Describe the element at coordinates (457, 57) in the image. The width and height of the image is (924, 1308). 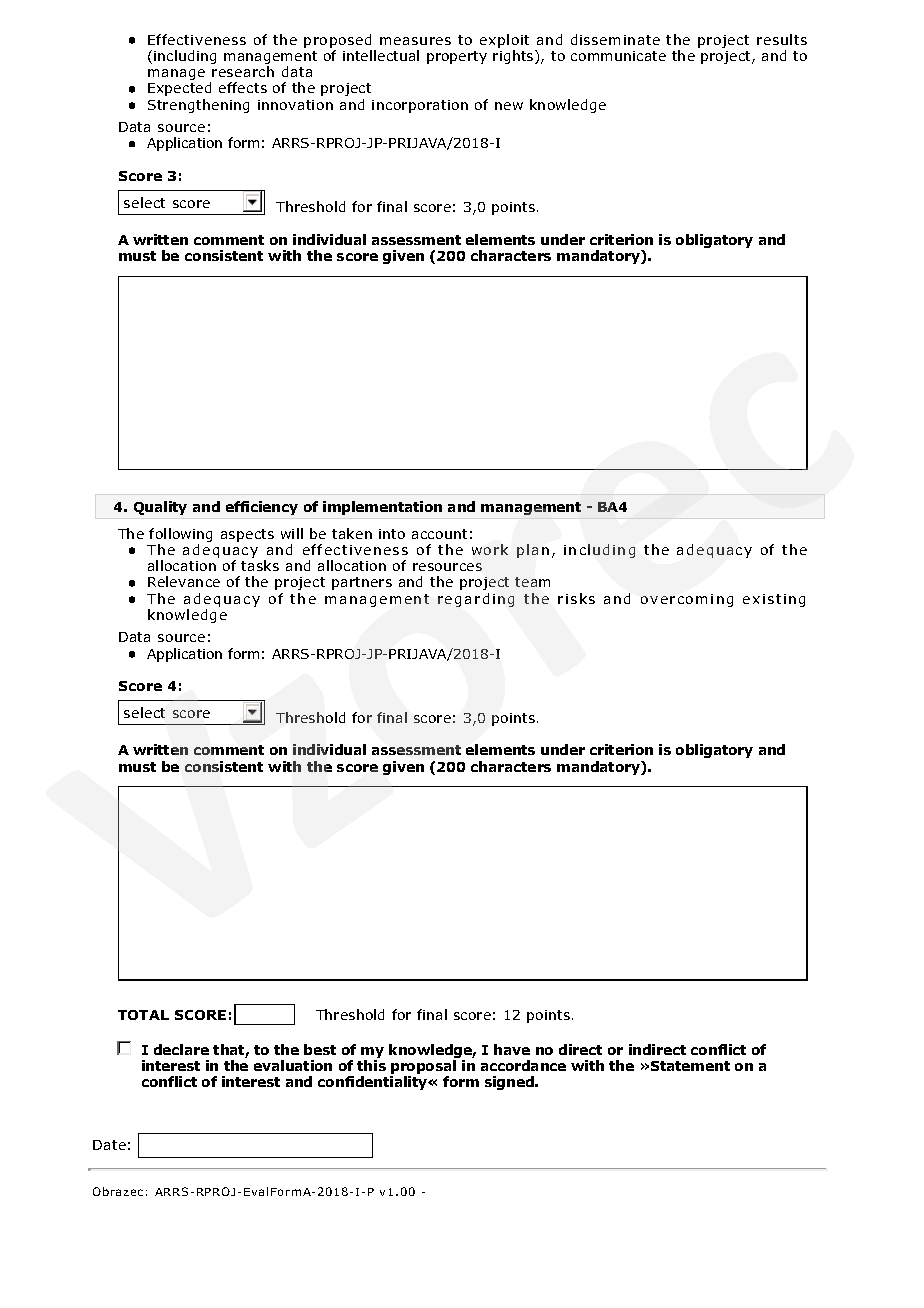
I see `property` at that location.
